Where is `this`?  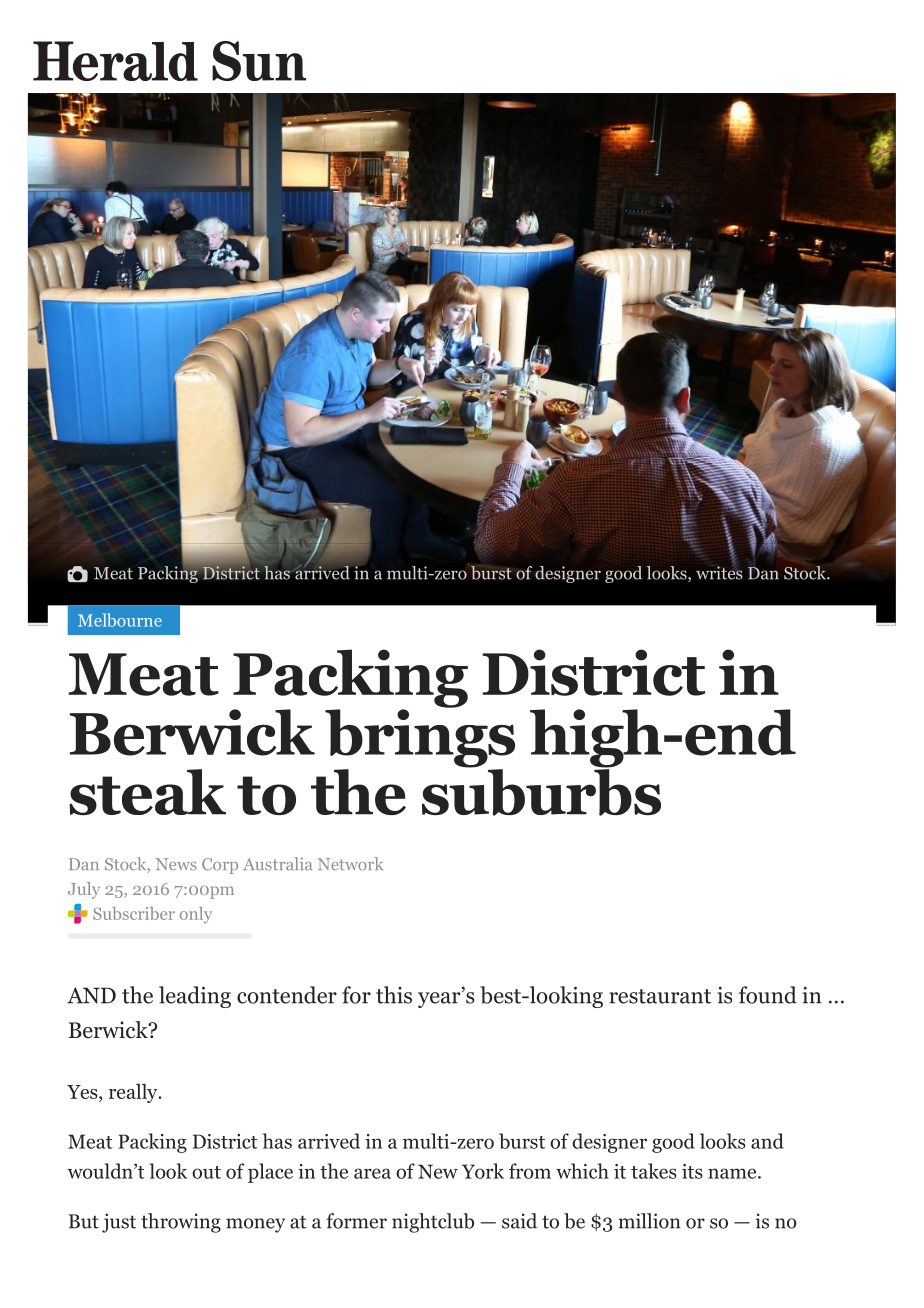 this is located at coordinates (394, 995).
